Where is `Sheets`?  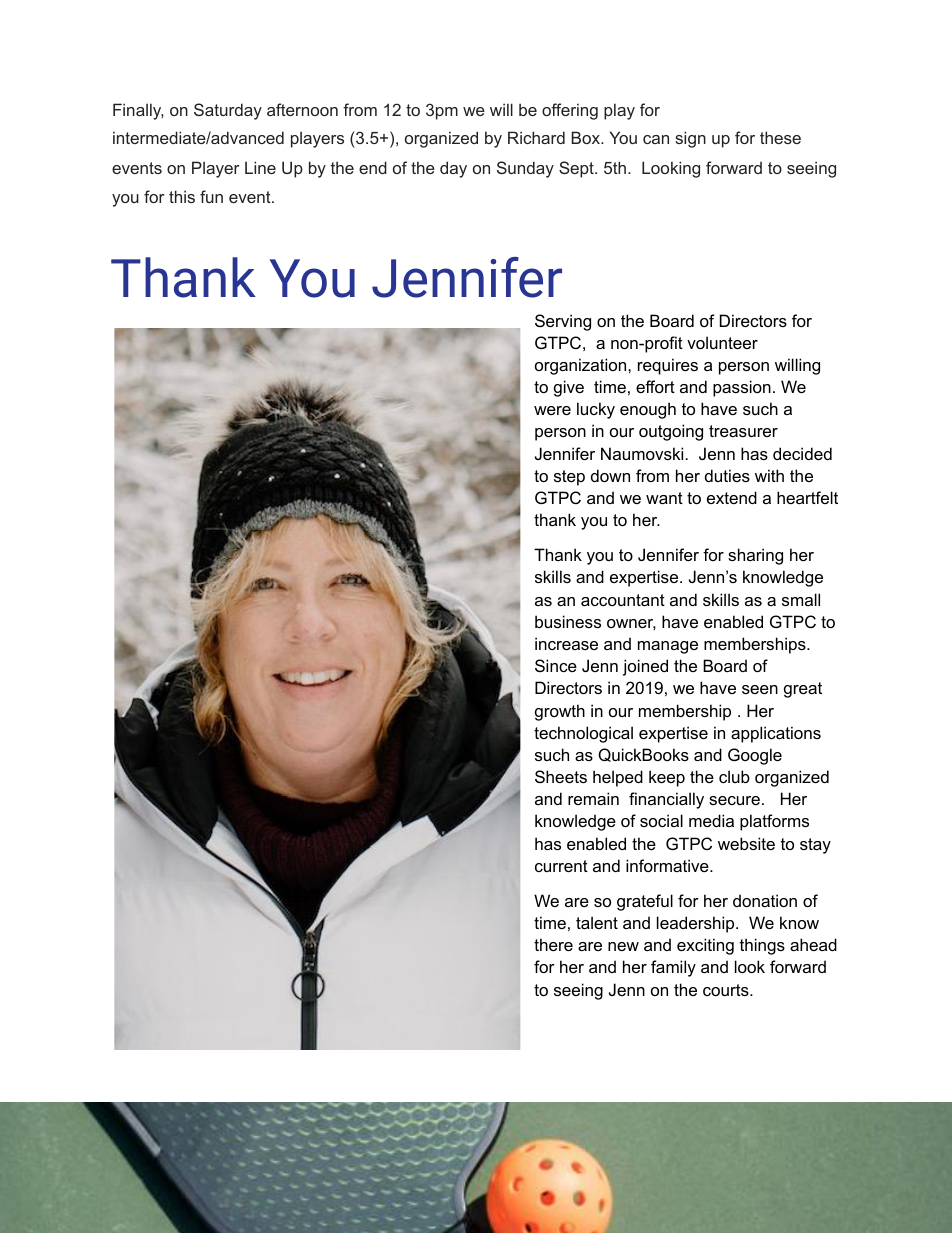 Sheets is located at coordinates (561, 776).
